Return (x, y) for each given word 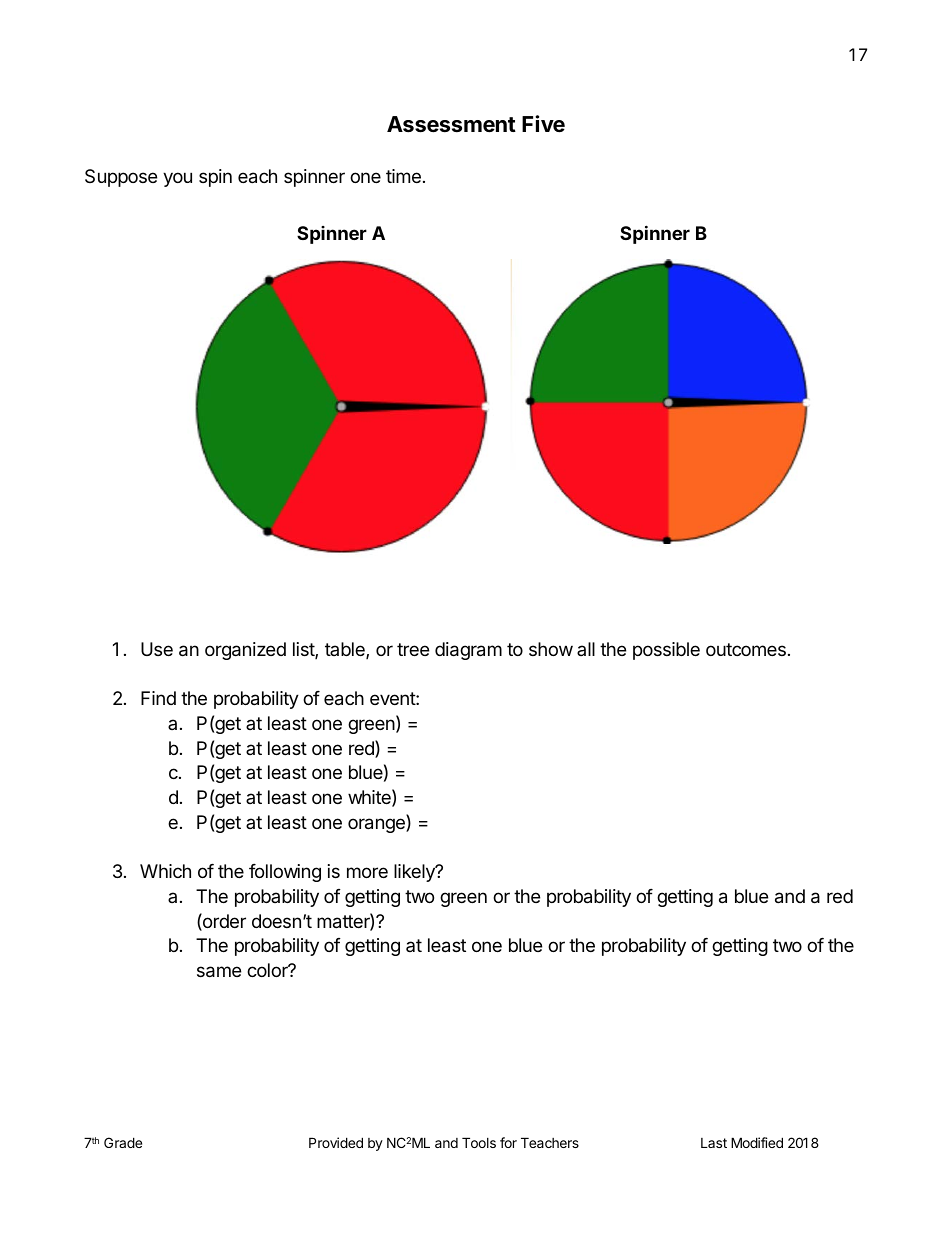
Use (157, 649)
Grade (123, 1142)
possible (666, 651)
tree (413, 649)
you (177, 179)
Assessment (451, 124)
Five (543, 124)
